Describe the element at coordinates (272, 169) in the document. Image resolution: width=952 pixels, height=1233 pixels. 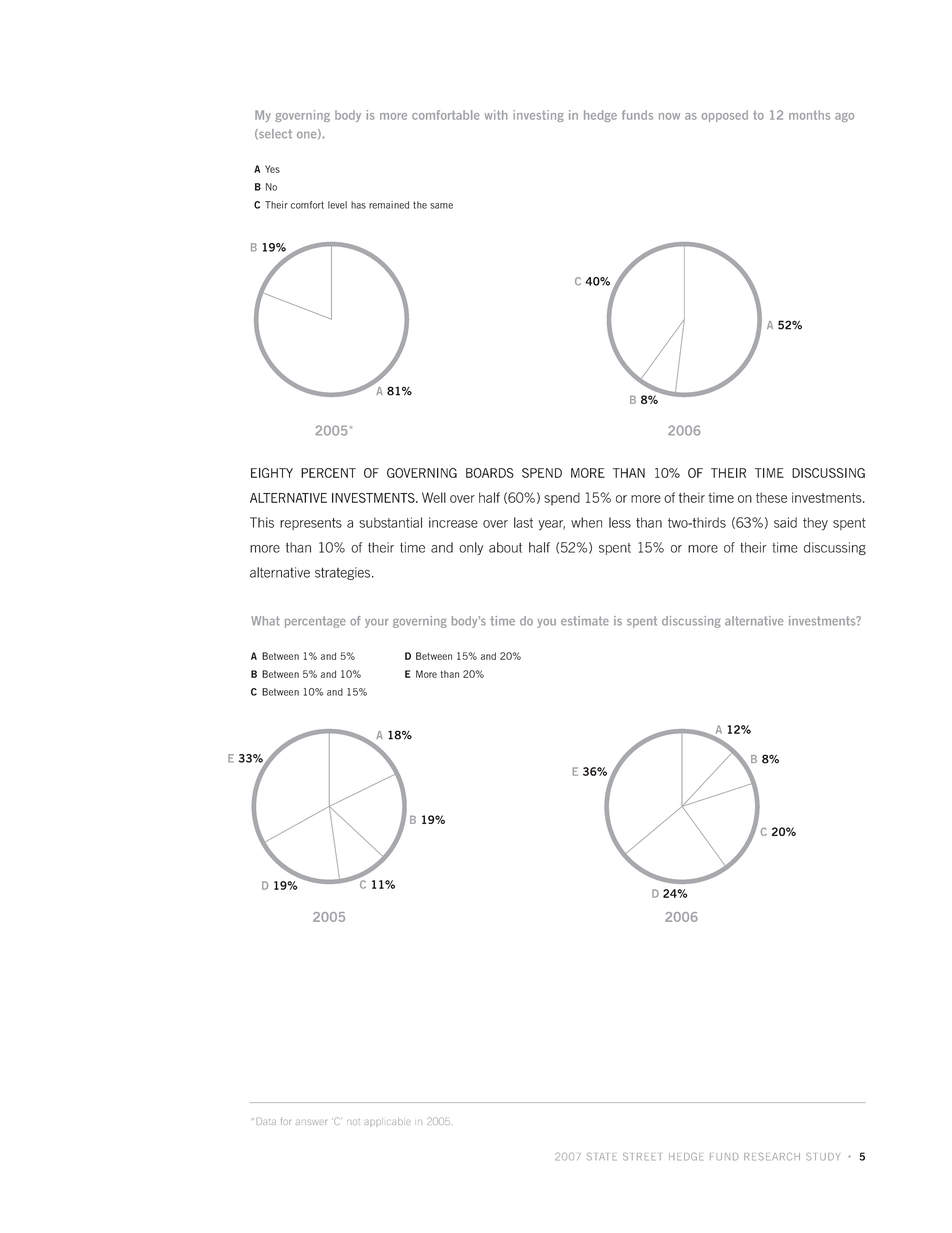
I see `Yes` at that location.
